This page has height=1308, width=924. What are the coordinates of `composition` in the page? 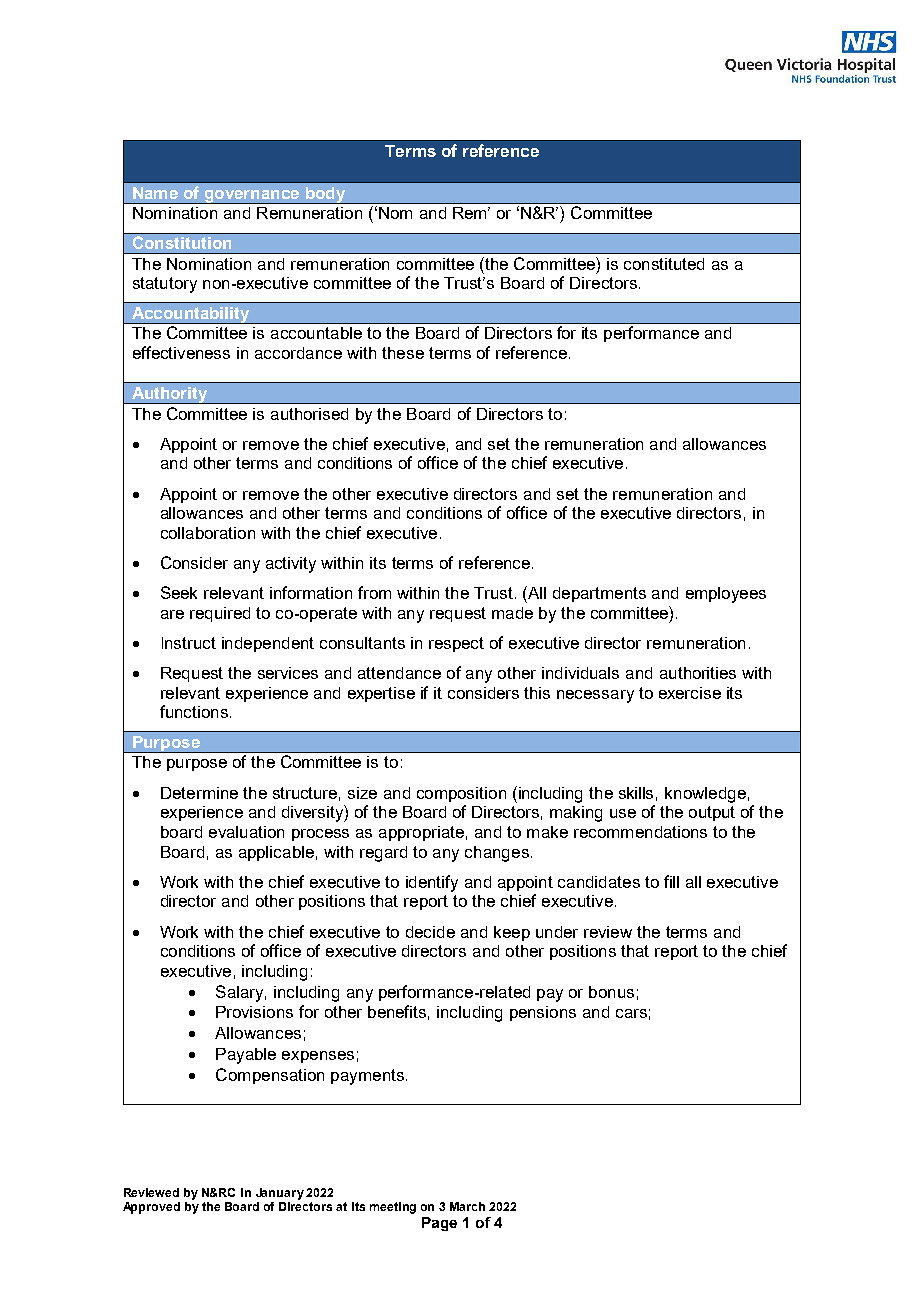 It's located at (461, 794).
